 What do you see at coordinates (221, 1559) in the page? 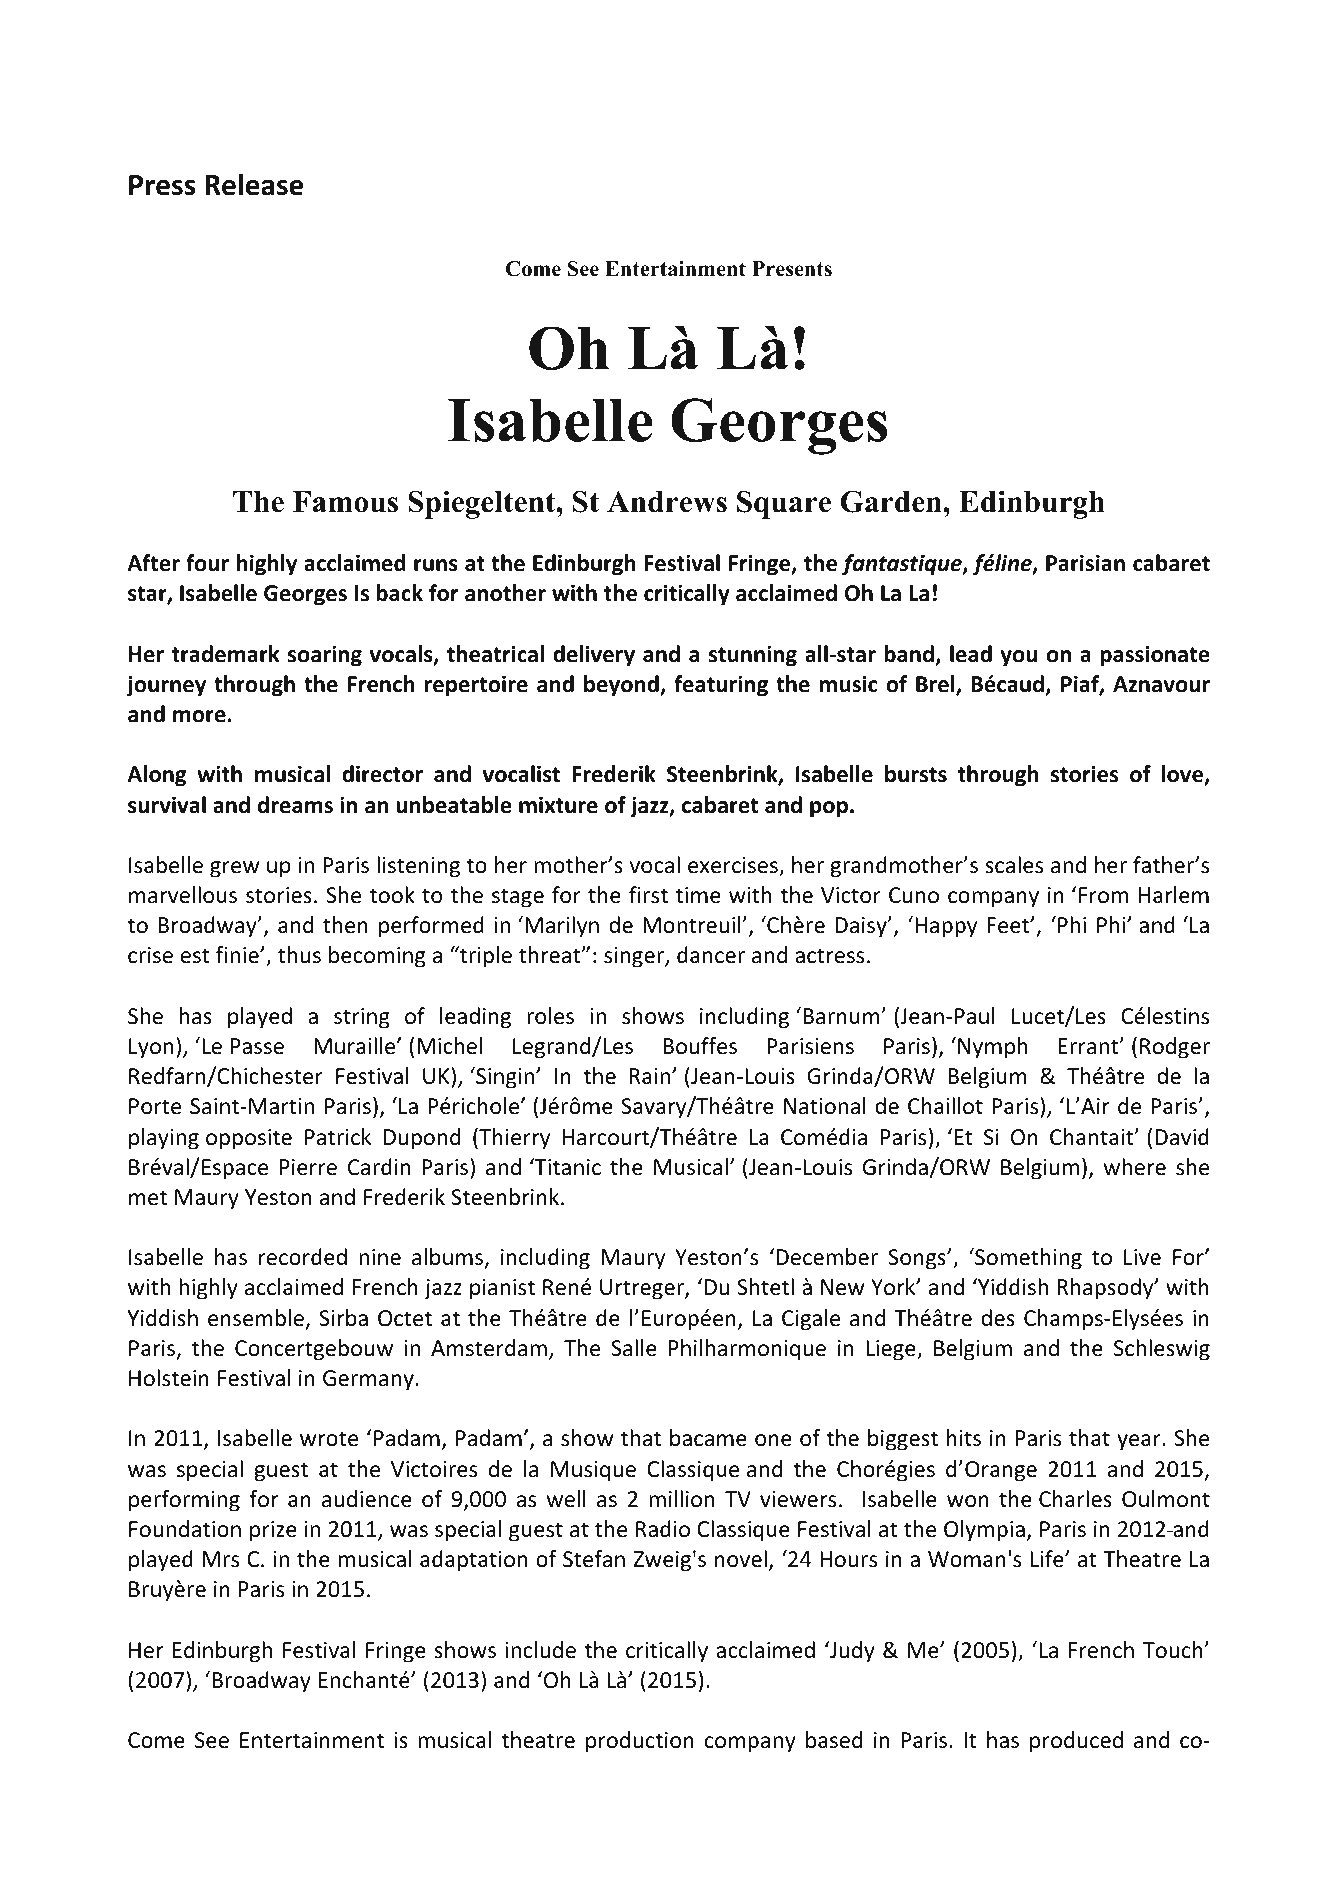
I see `Mrs` at bounding box center [221, 1559].
